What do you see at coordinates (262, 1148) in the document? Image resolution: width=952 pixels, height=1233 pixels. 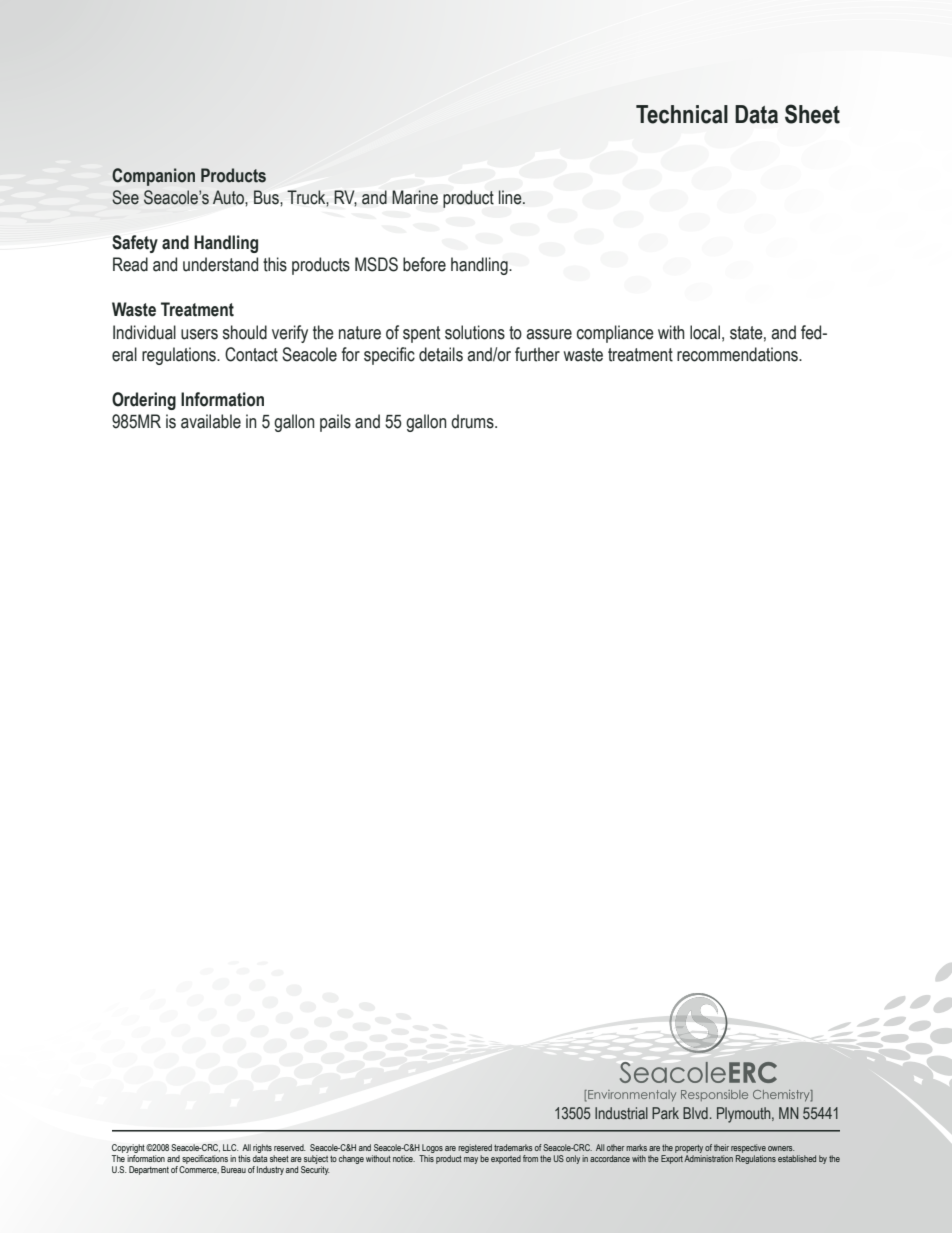 I see `rights` at bounding box center [262, 1148].
